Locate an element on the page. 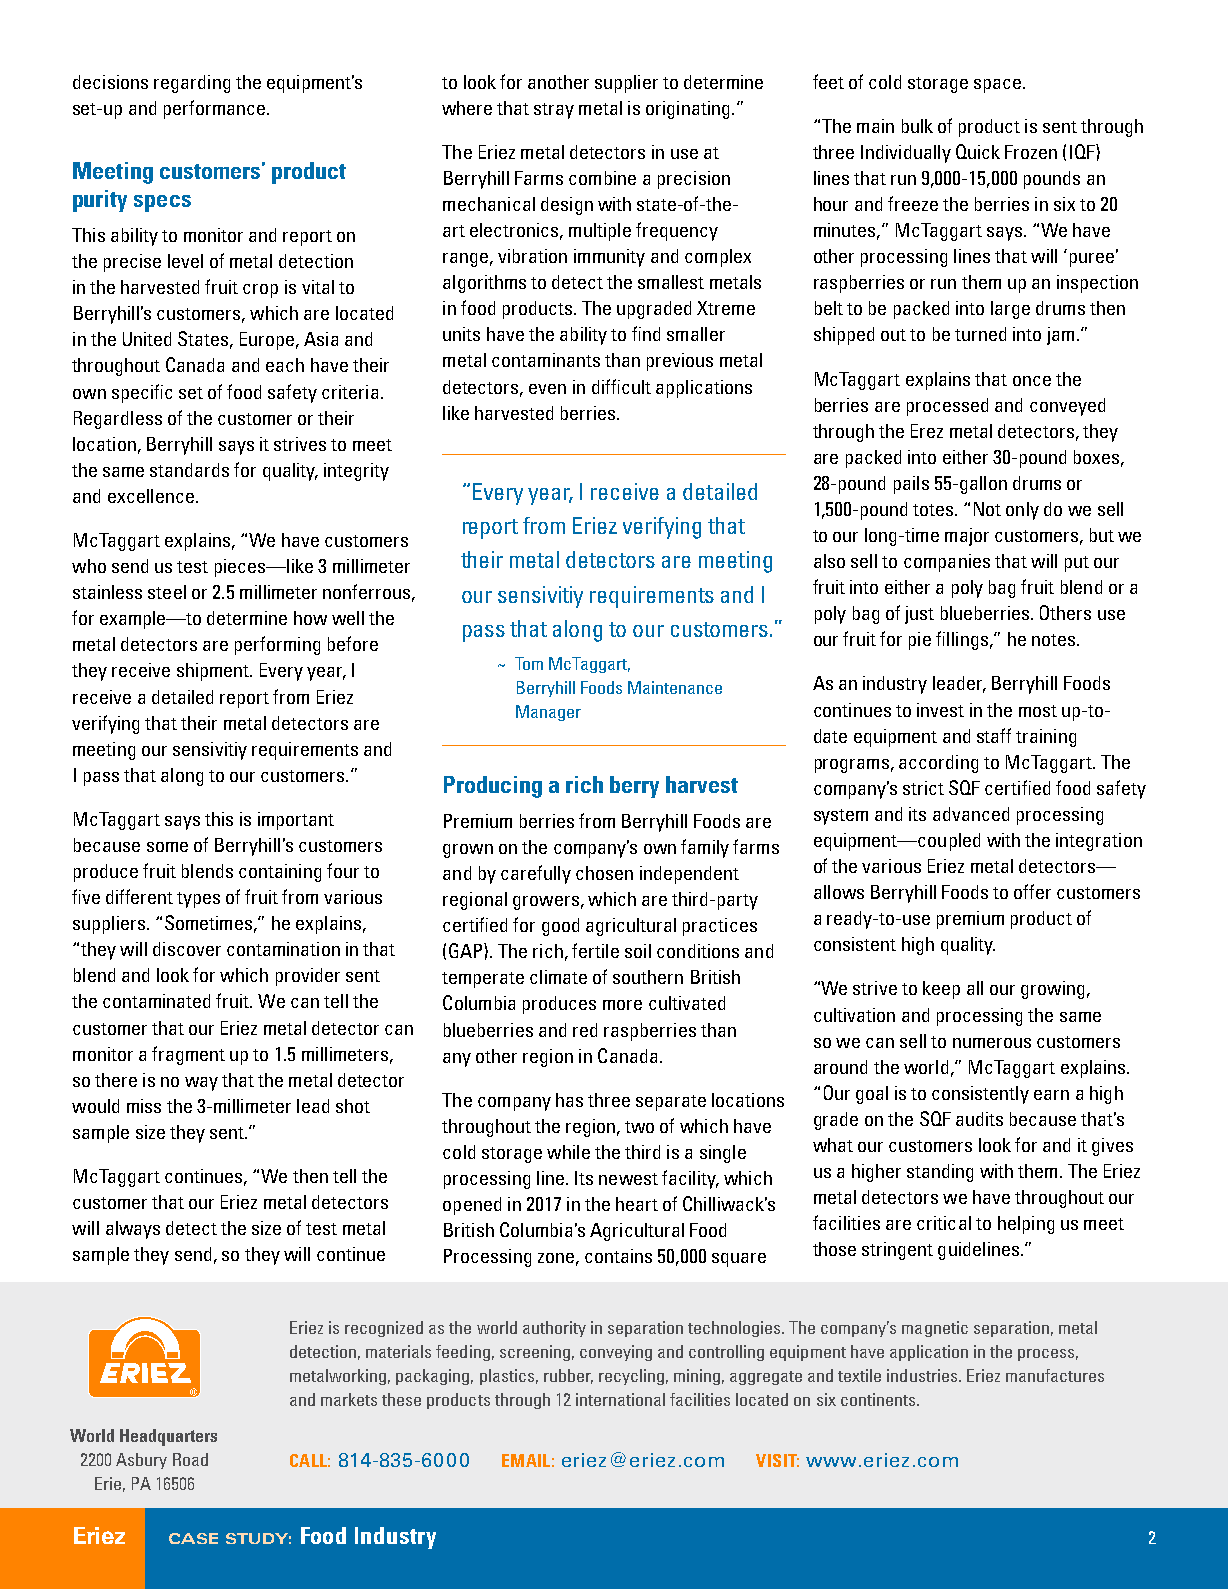 This image has height=1589, width=1228. miss is located at coordinates (144, 1106).
